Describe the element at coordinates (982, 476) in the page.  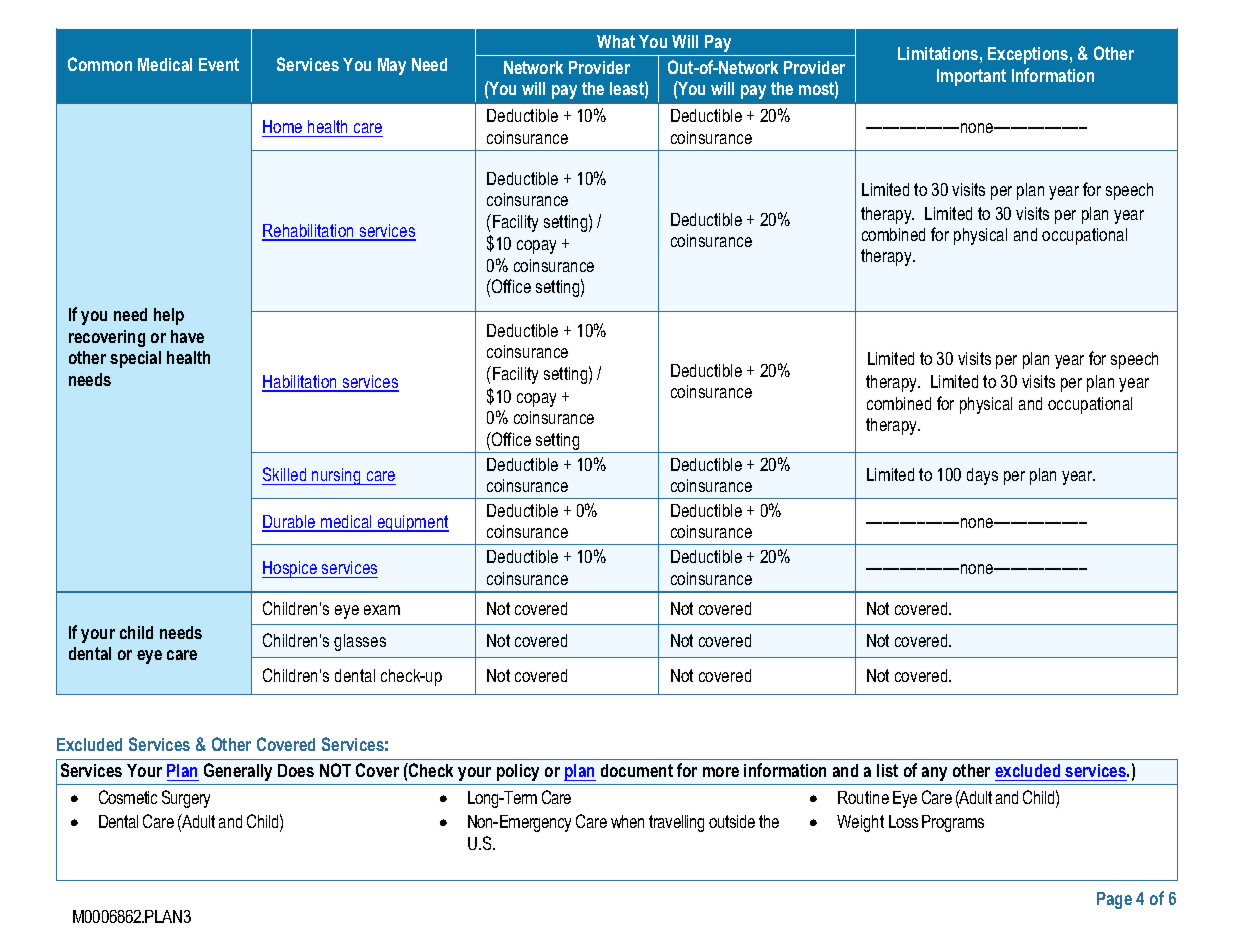
I see `days` at that location.
